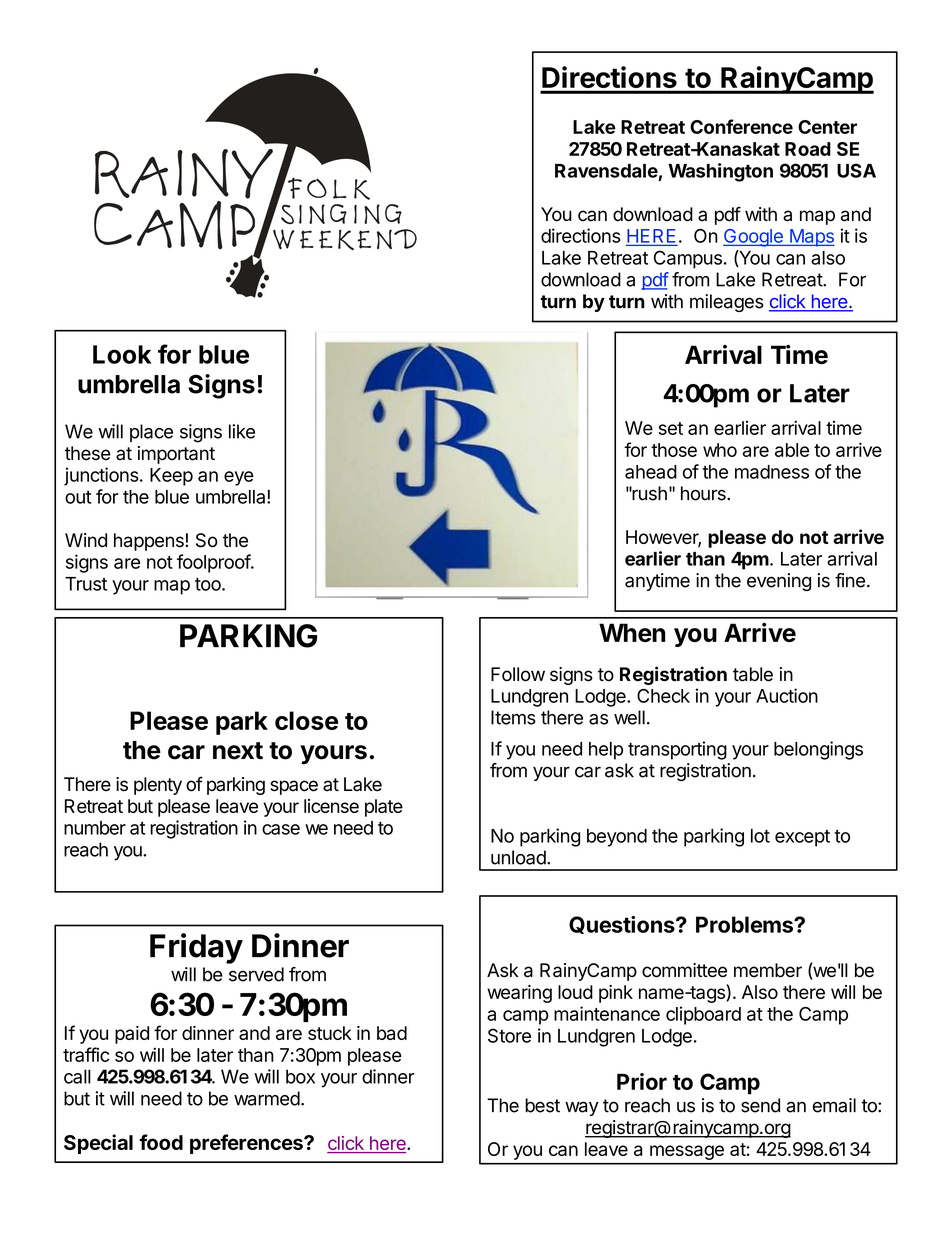 The image size is (952, 1233). What do you see at coordinates (518, 674) in the screenshot?
I see `Follow` at bounding box center [518, 674].
